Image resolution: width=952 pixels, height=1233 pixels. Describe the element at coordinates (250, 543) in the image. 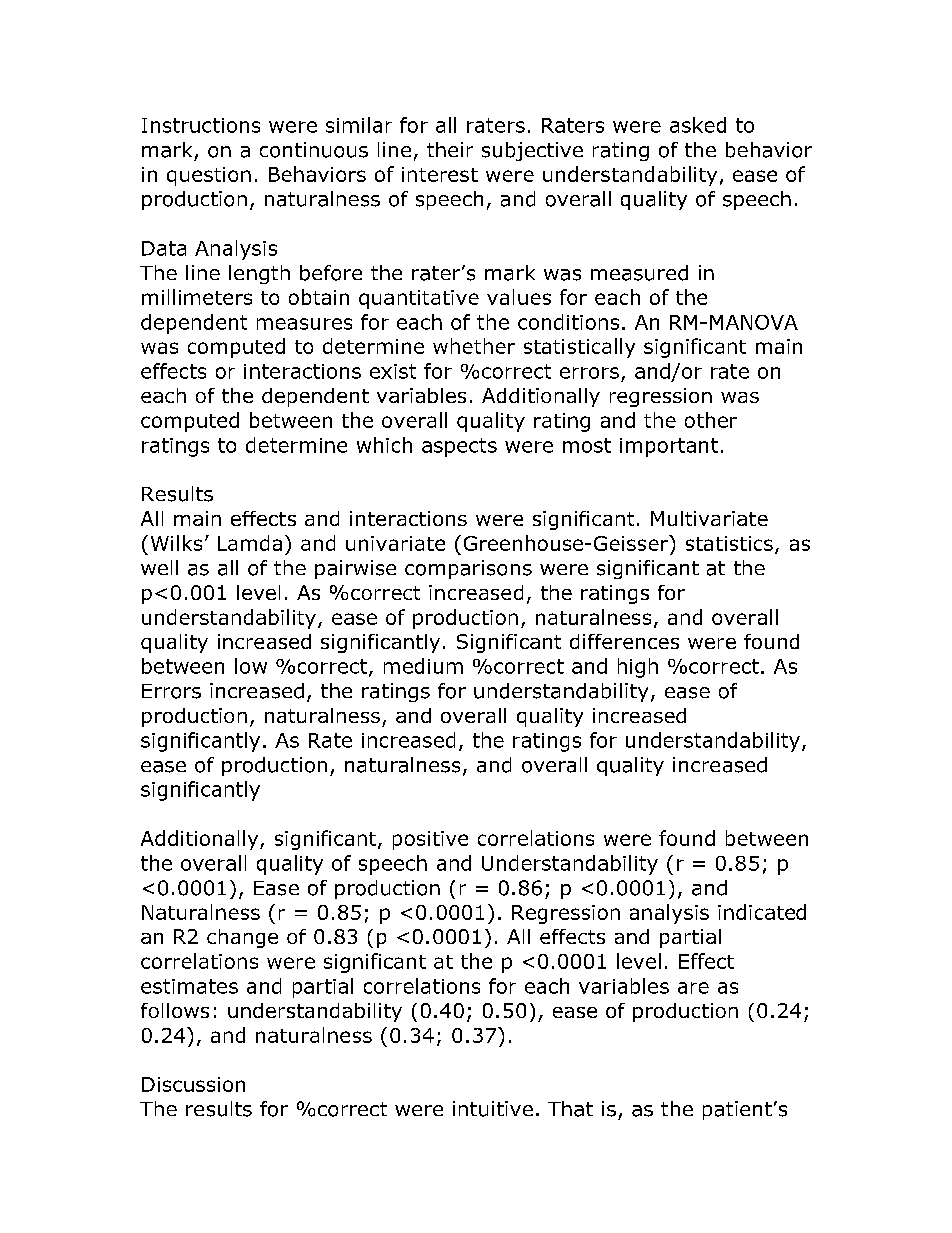

I see `Lamda` at that location.
